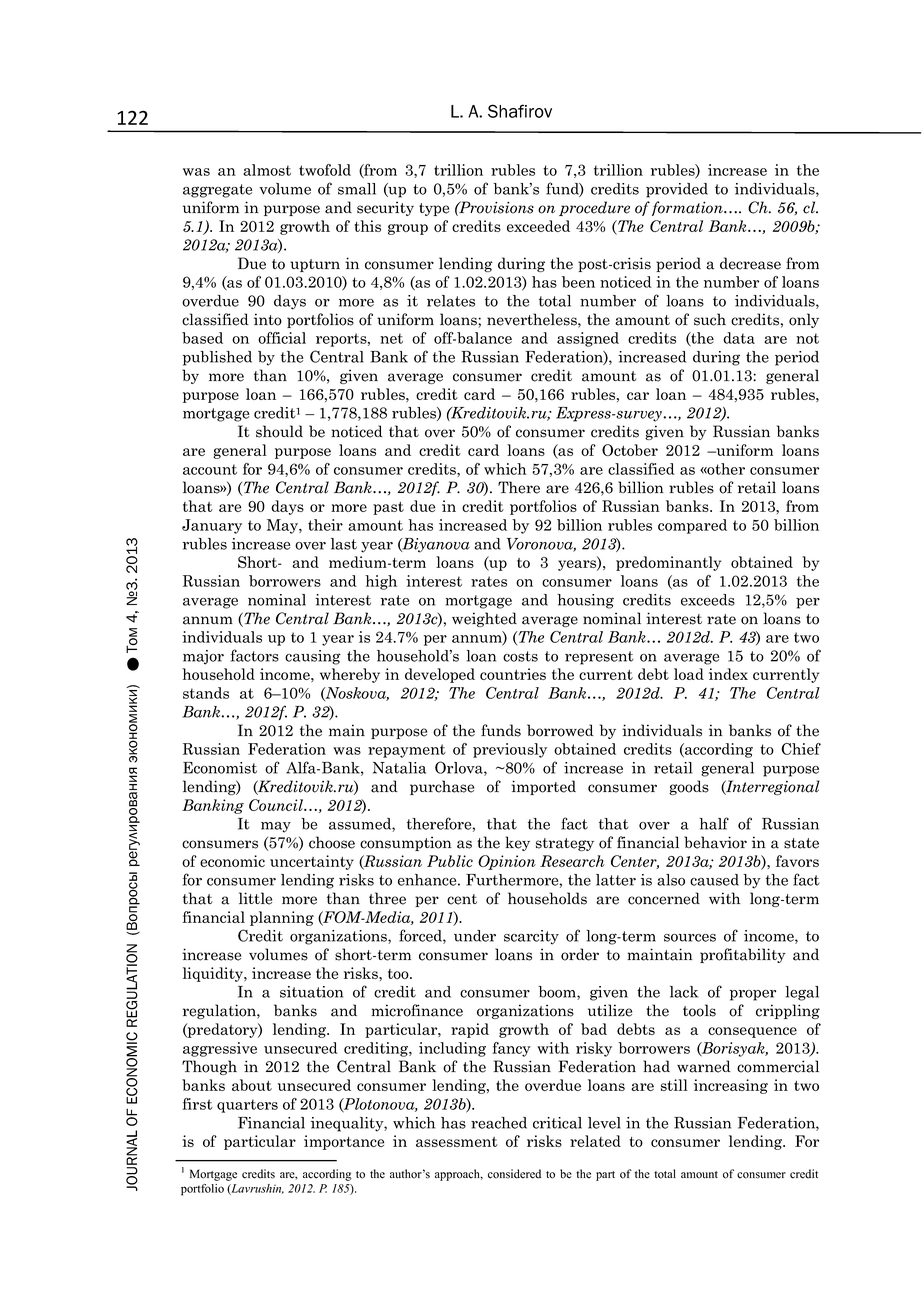 Image resolution: width=924 pixels, height=1308 pixels. Describe the element at coordinates (517, 843) in the document. I see `key` at that location.
